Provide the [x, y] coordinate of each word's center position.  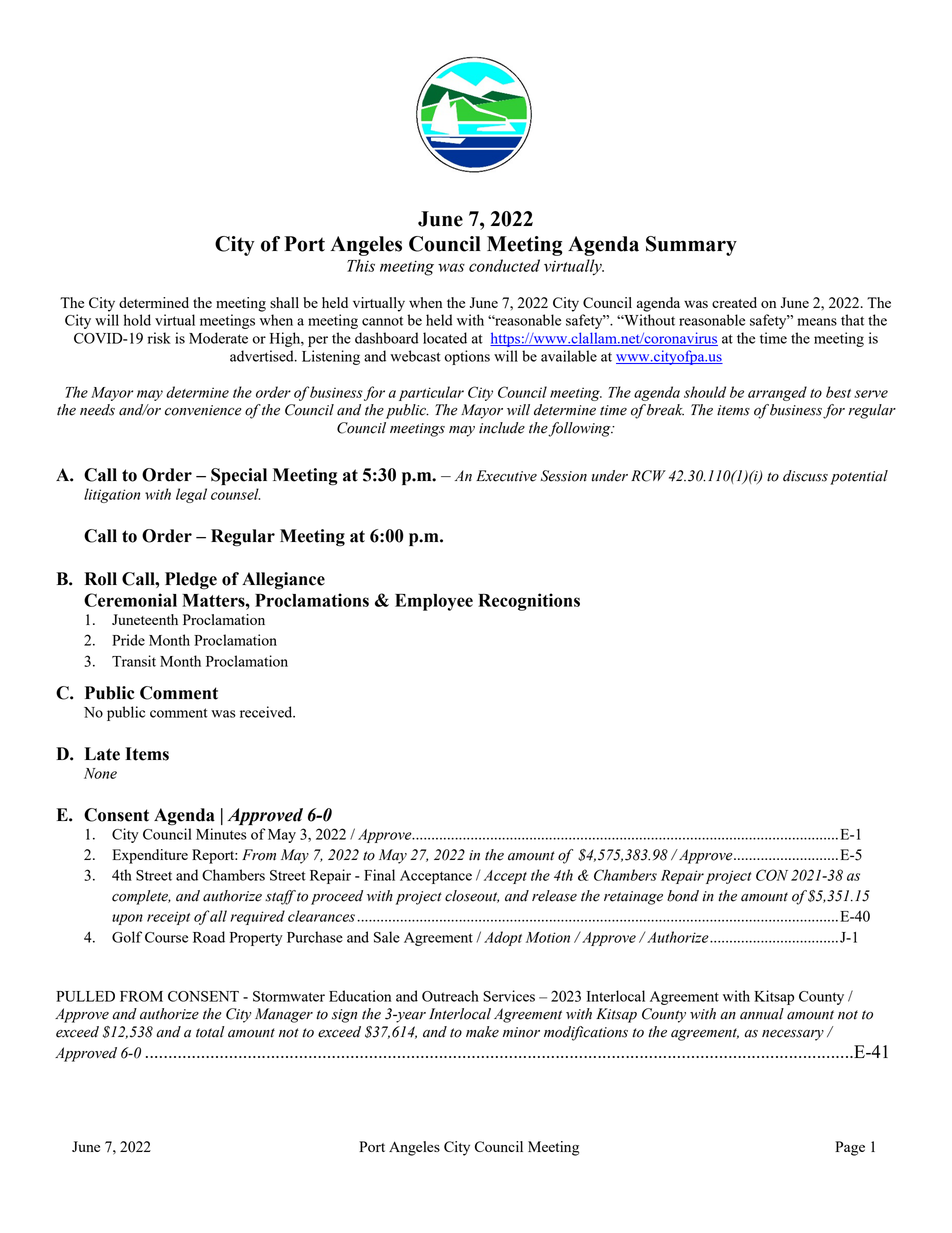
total [210, 1032]
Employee [434, 602]
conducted [504, 265]
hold [137, 320]
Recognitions [529, 602]
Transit [134, 661]
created [734, 302]
